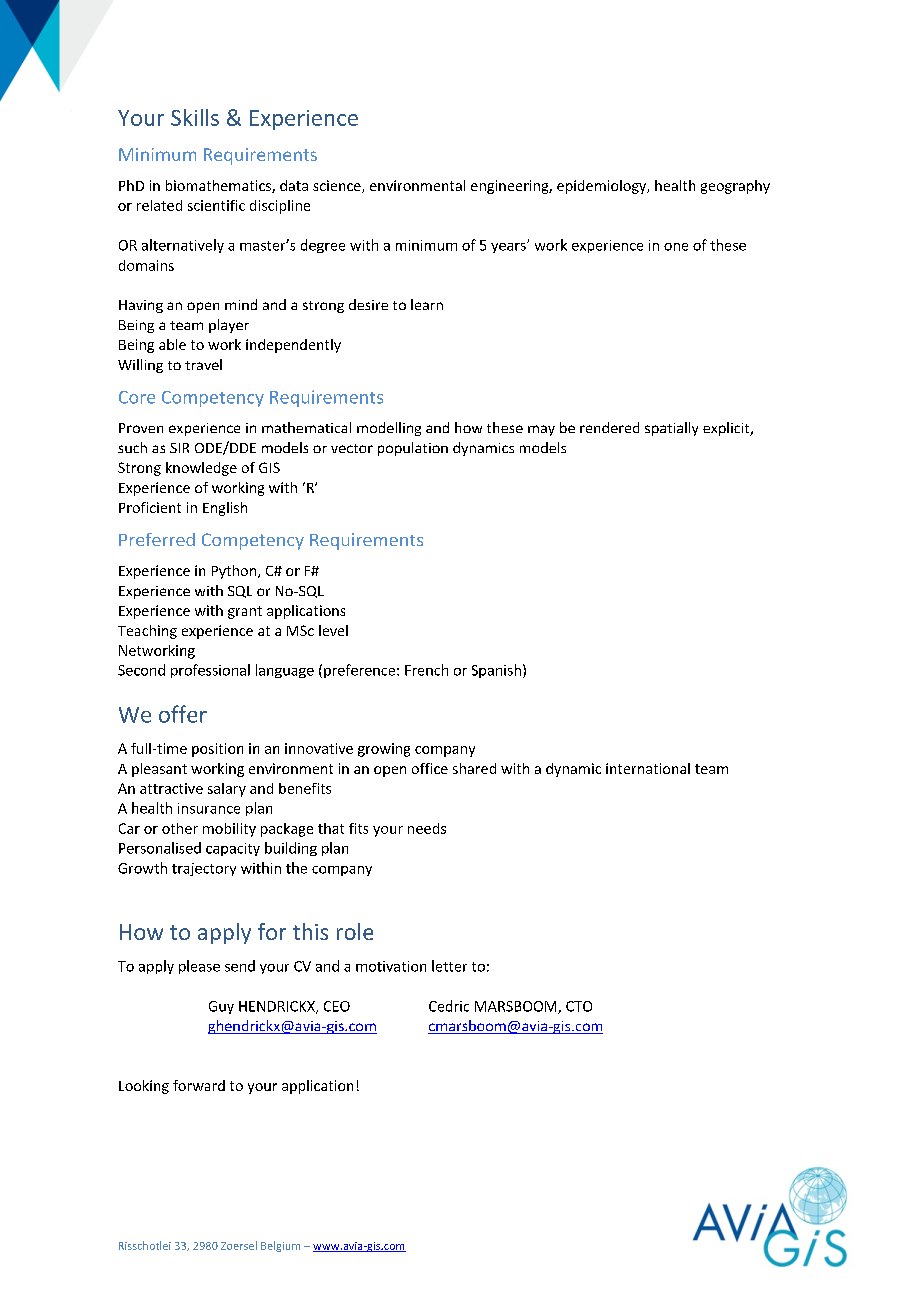 This screenshot has width=924, height=1308. Describe the element at coordinates (210, 671) in the screenshot. I see `professional` at that location.
